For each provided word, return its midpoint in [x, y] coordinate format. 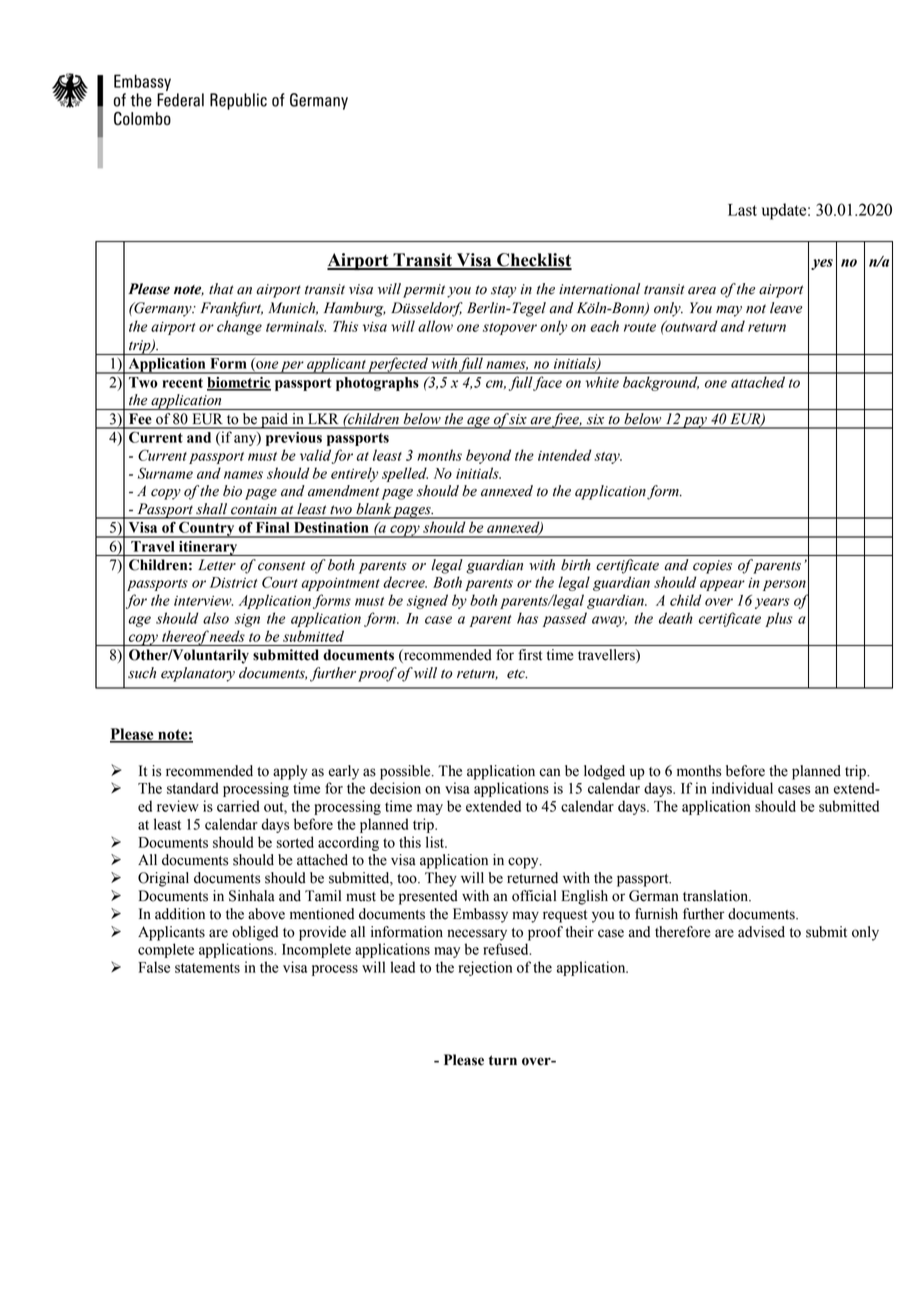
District [233, 582]
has [527, 618]
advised [761, 932]
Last [742, 210]
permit [424, 291]
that [221, 289]
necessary [477, 935]
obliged [255, 933]
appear [722, 585]
